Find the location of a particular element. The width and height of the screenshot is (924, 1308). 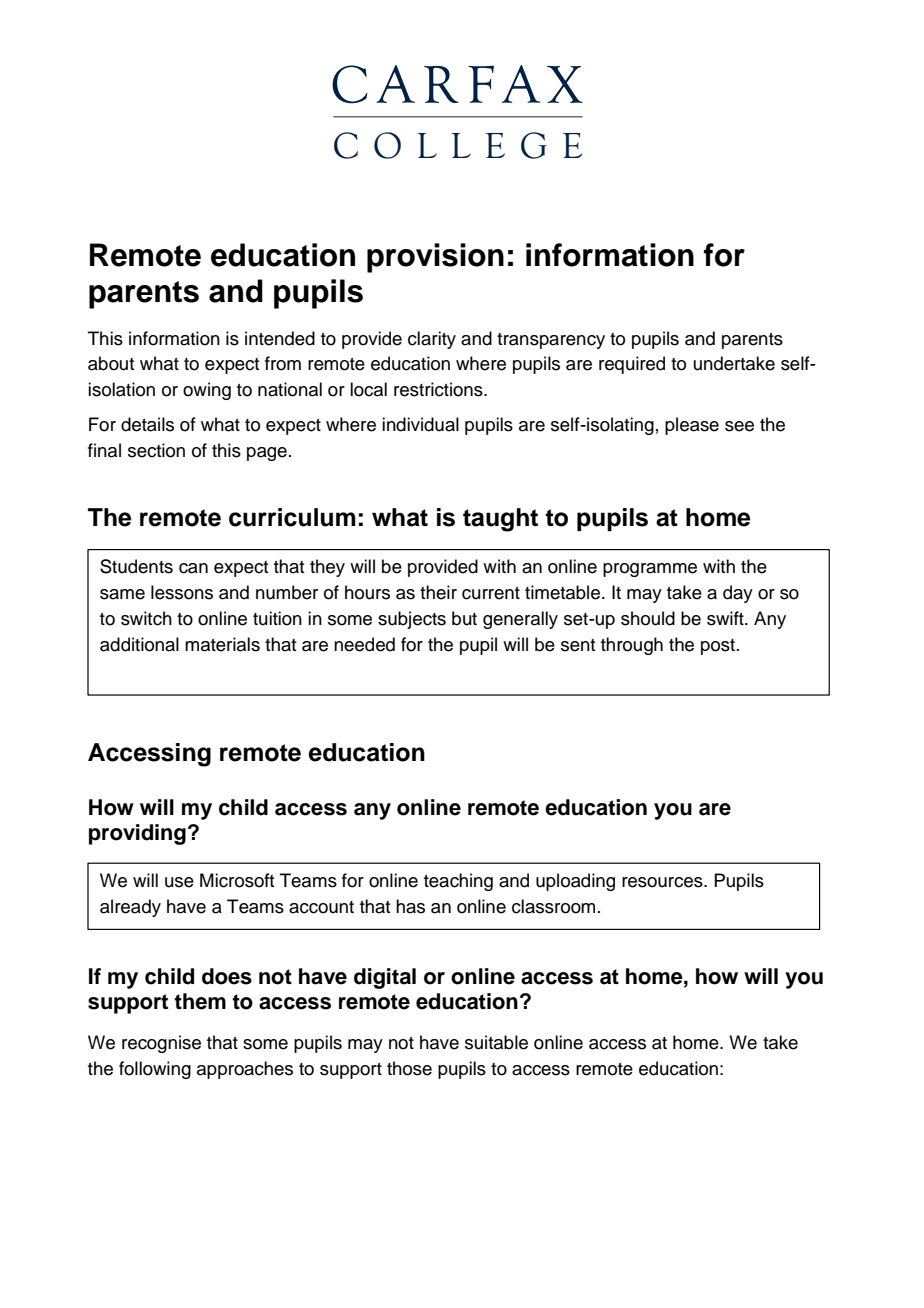

provision is located at coordinates (435, 258).
